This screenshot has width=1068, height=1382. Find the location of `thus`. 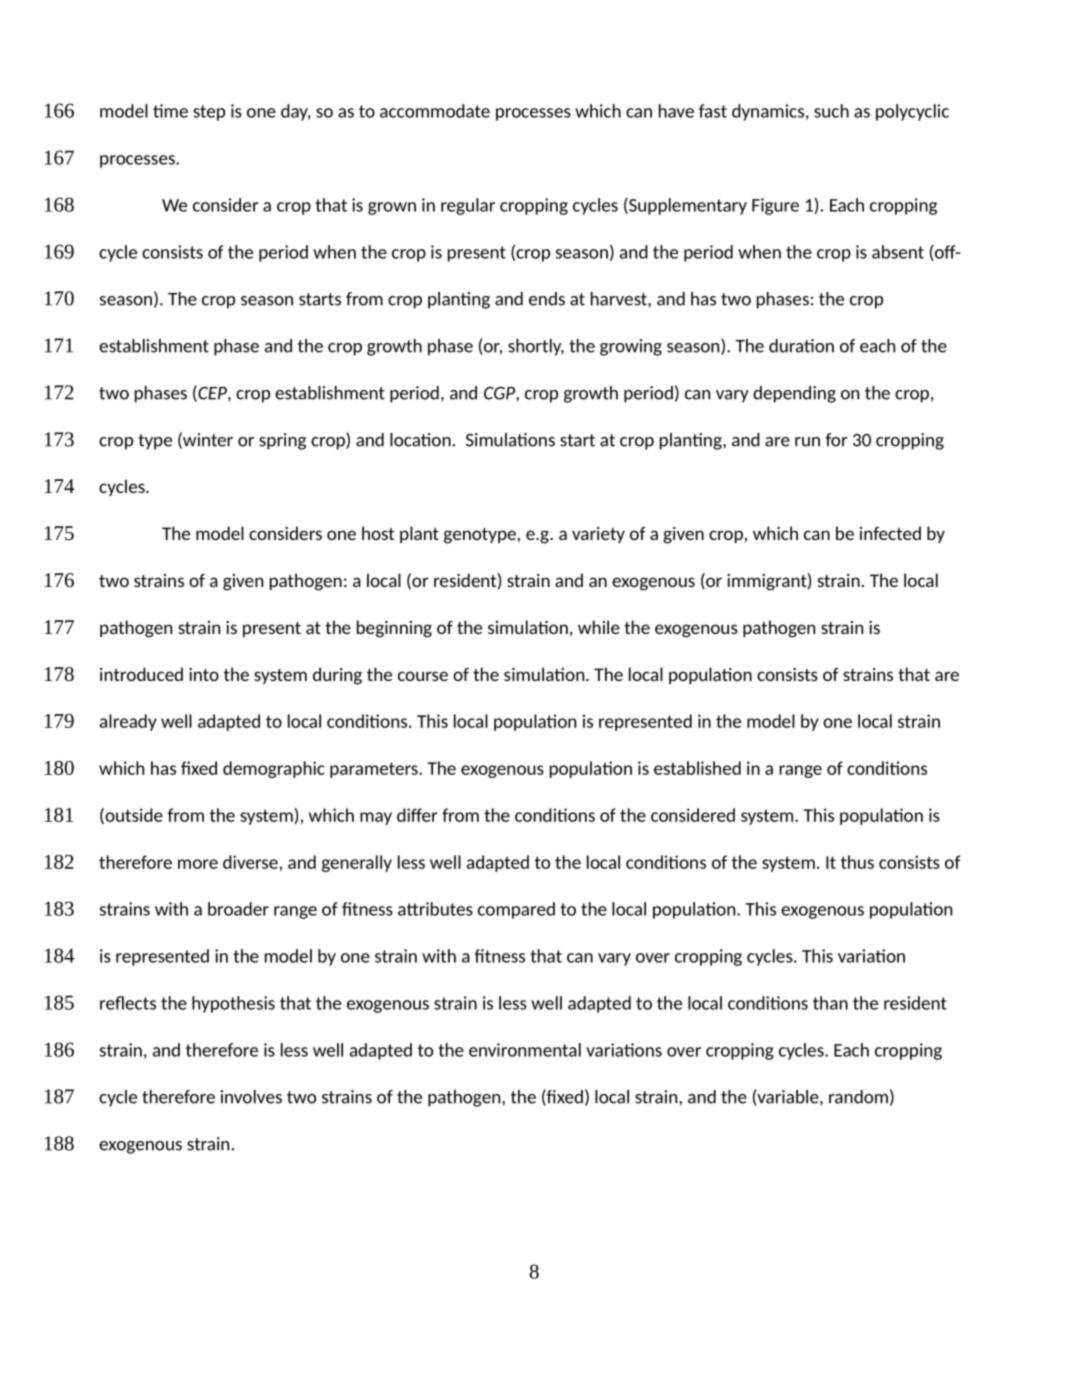

thus is located at coordinates (857, 862).
